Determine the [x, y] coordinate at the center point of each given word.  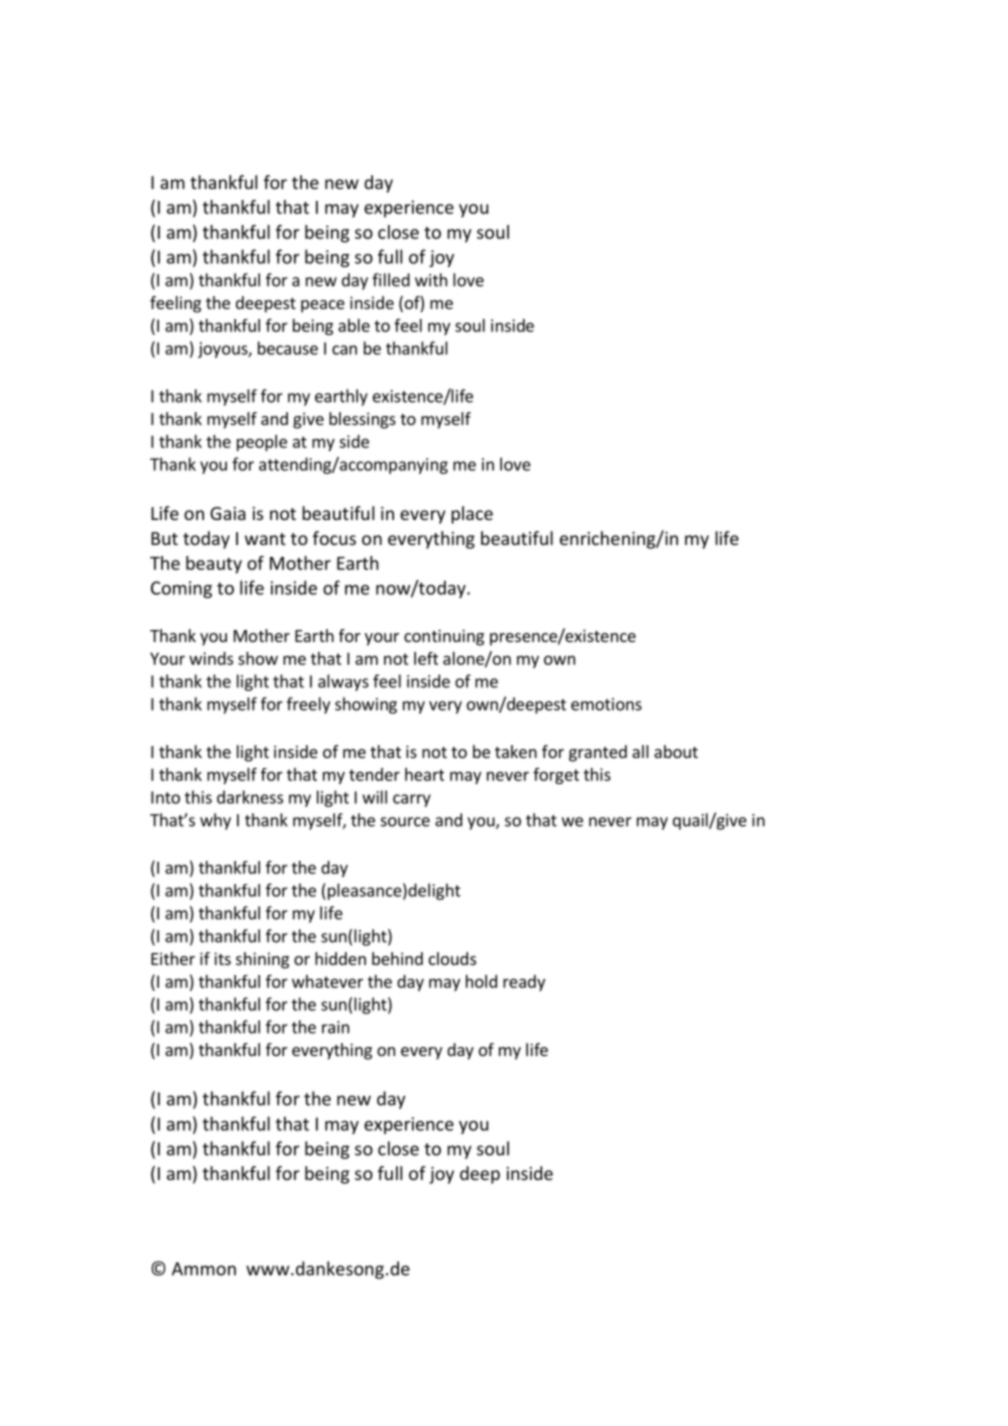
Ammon [204, 1269]
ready [524, 983]
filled [391, 280]
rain [335, 1027]
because [288, 348]
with [431, 280]
